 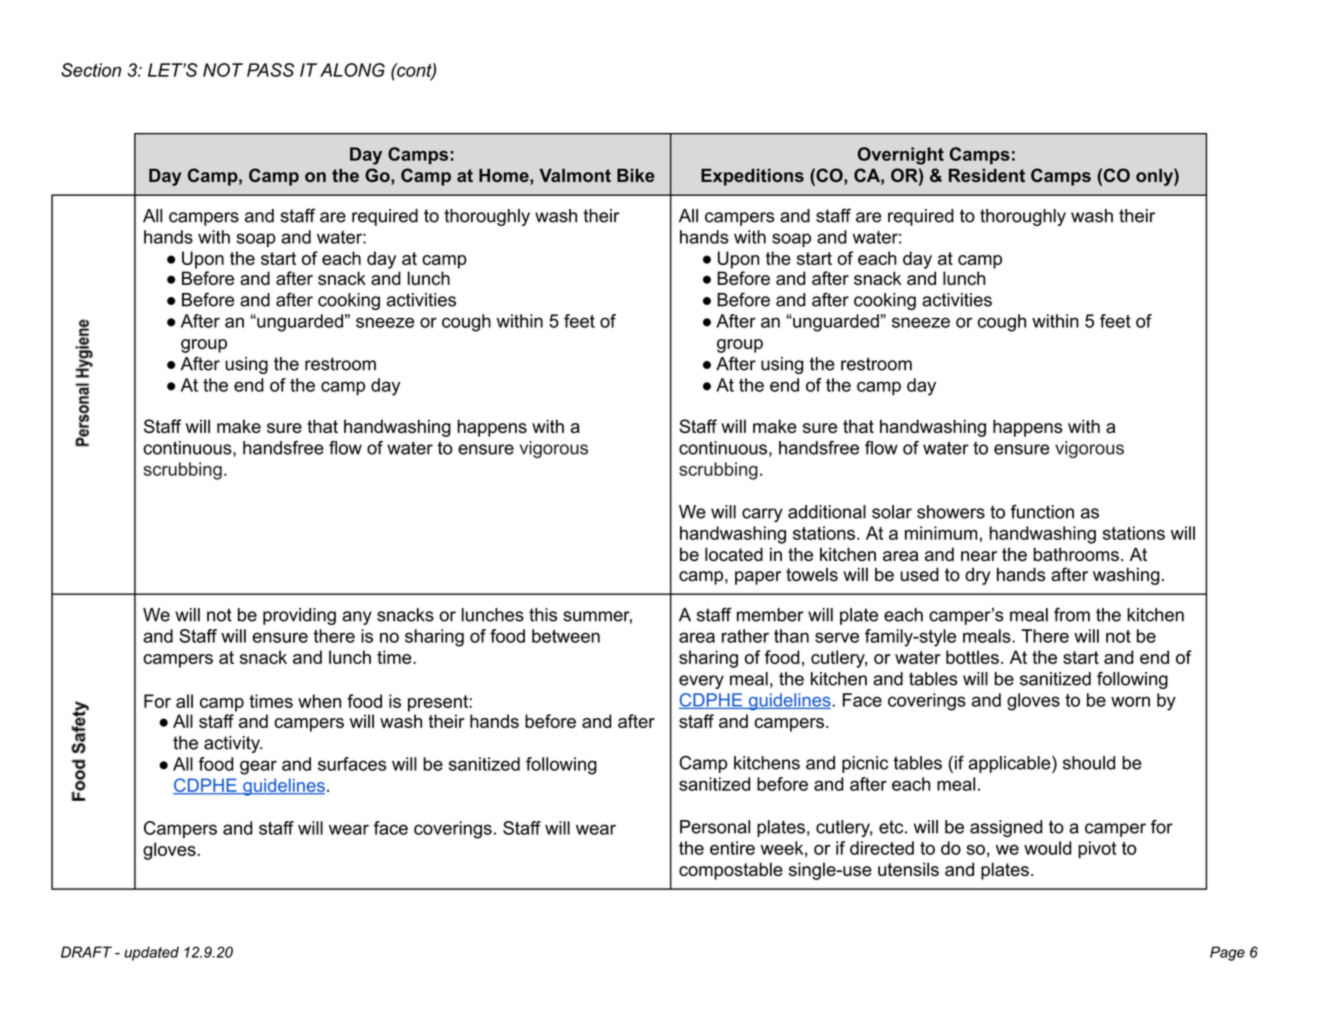 What do you see at coordinates (270, 70) in the screenshot?
I see `PASS` at bounding box center [270, 70].
